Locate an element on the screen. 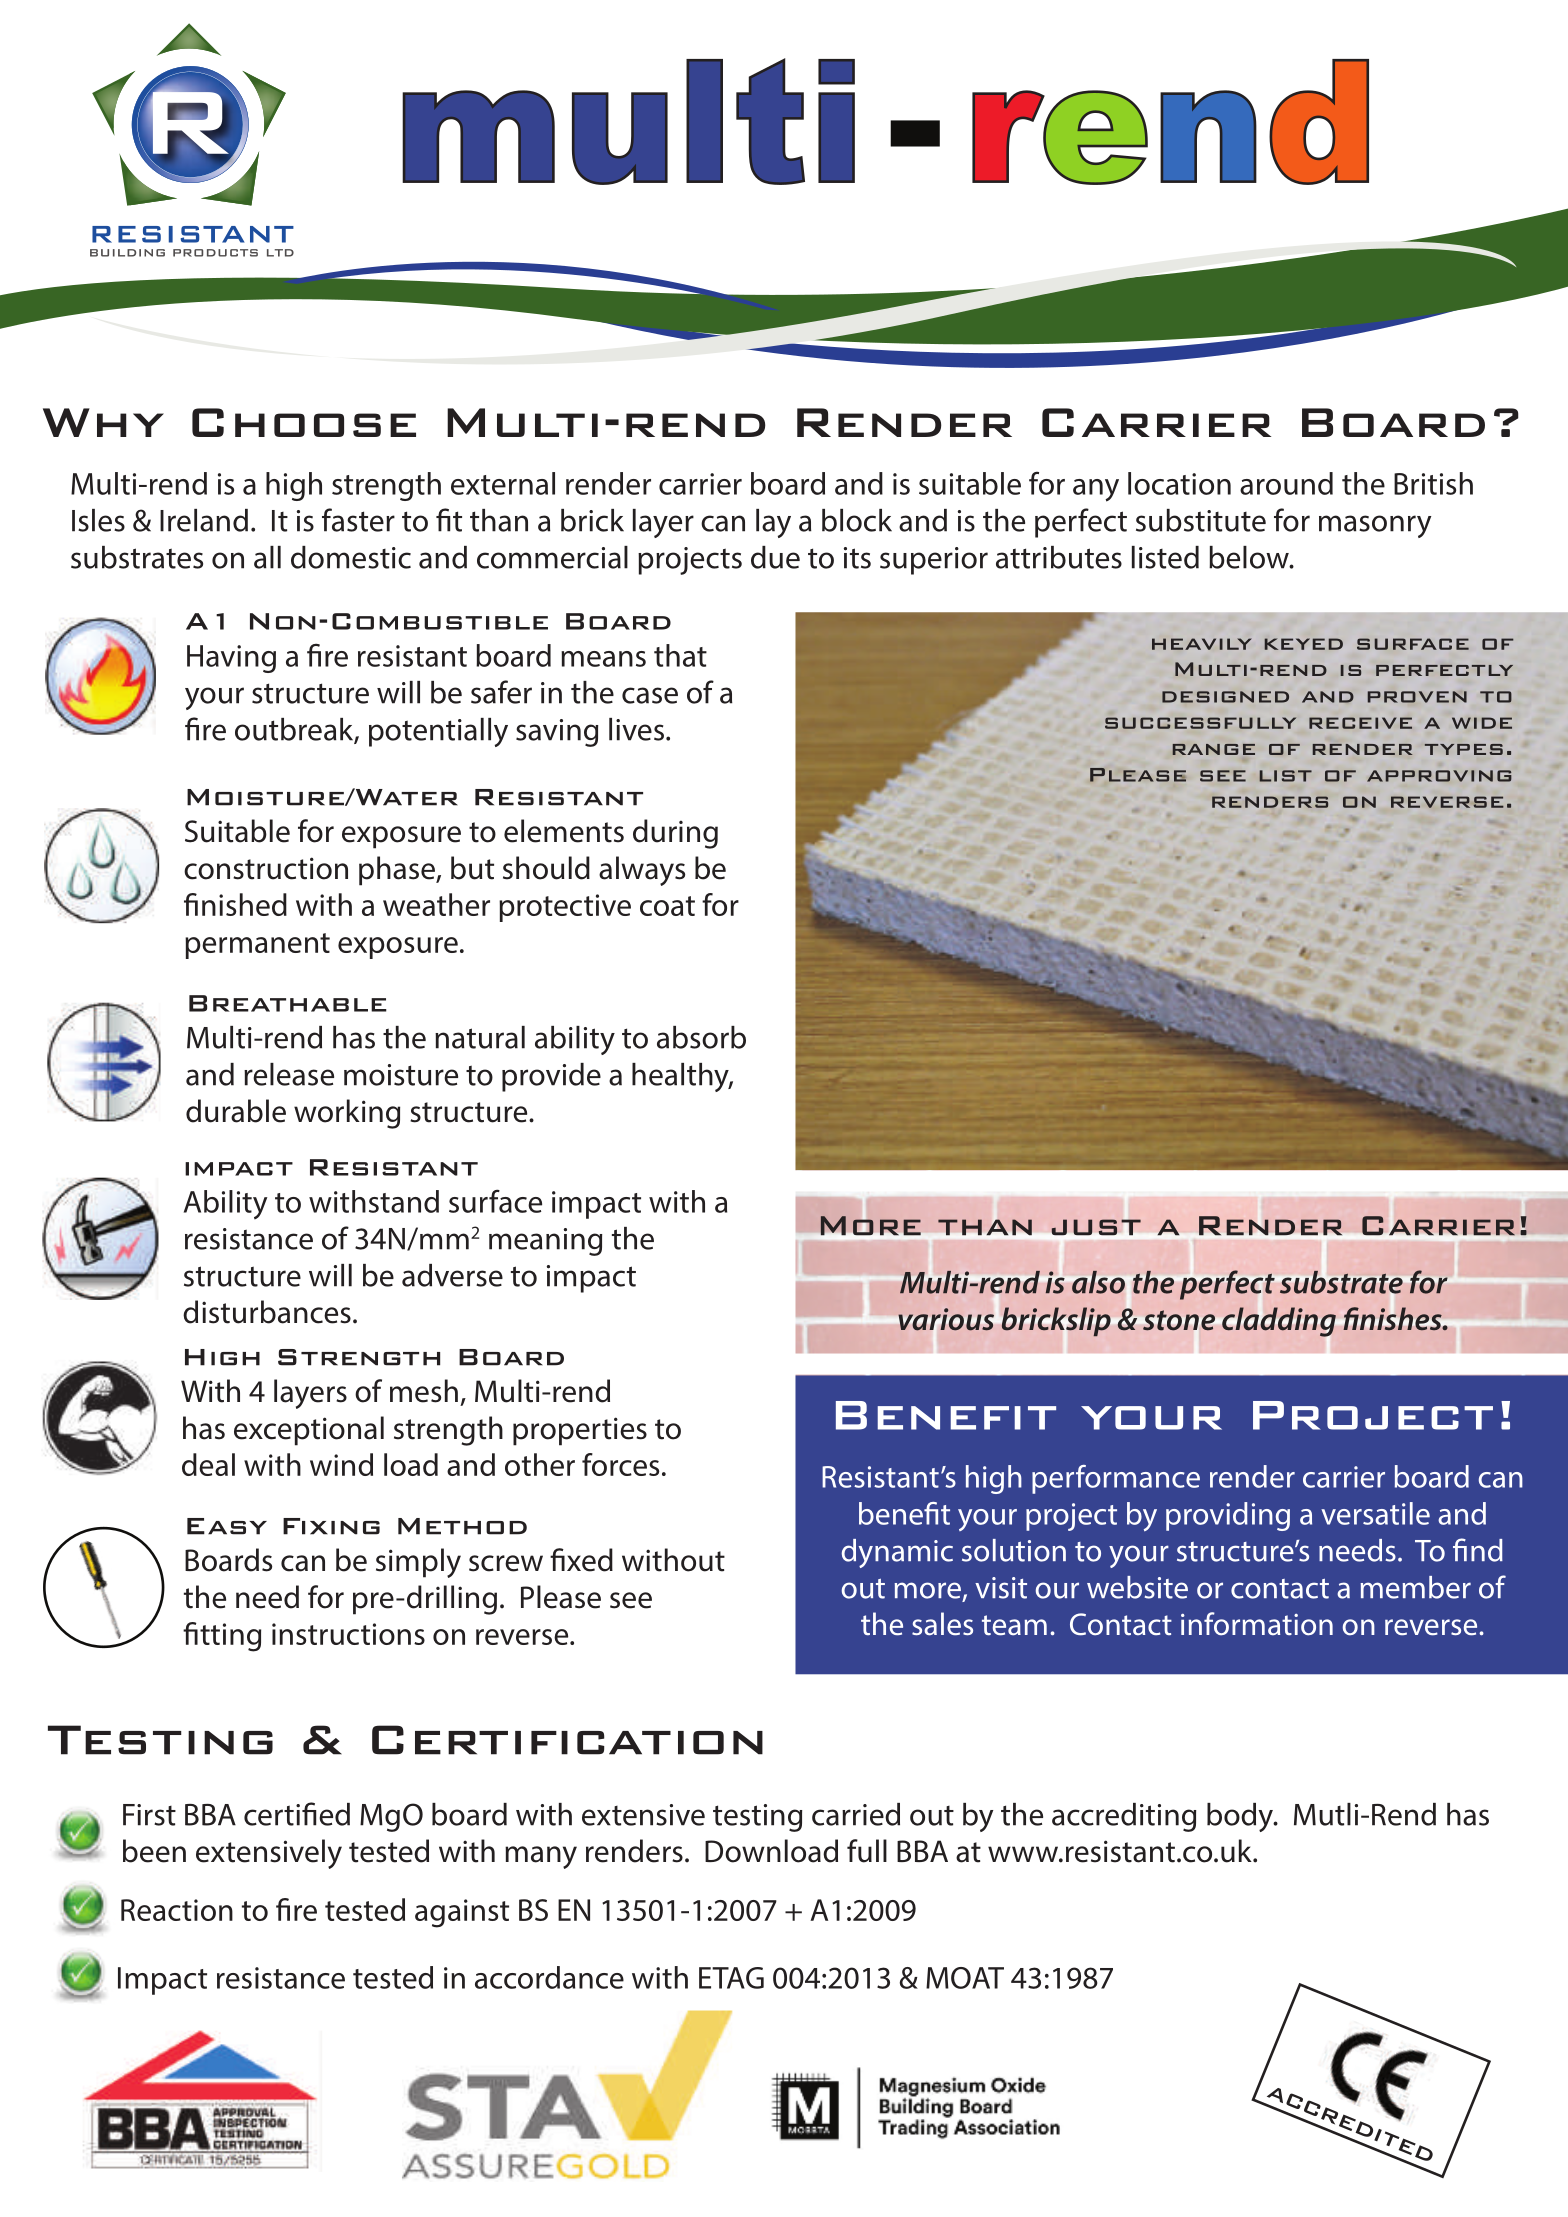 The height and width of the screenshot is (2217, 1568). block is located at coordinates (857, 520).
